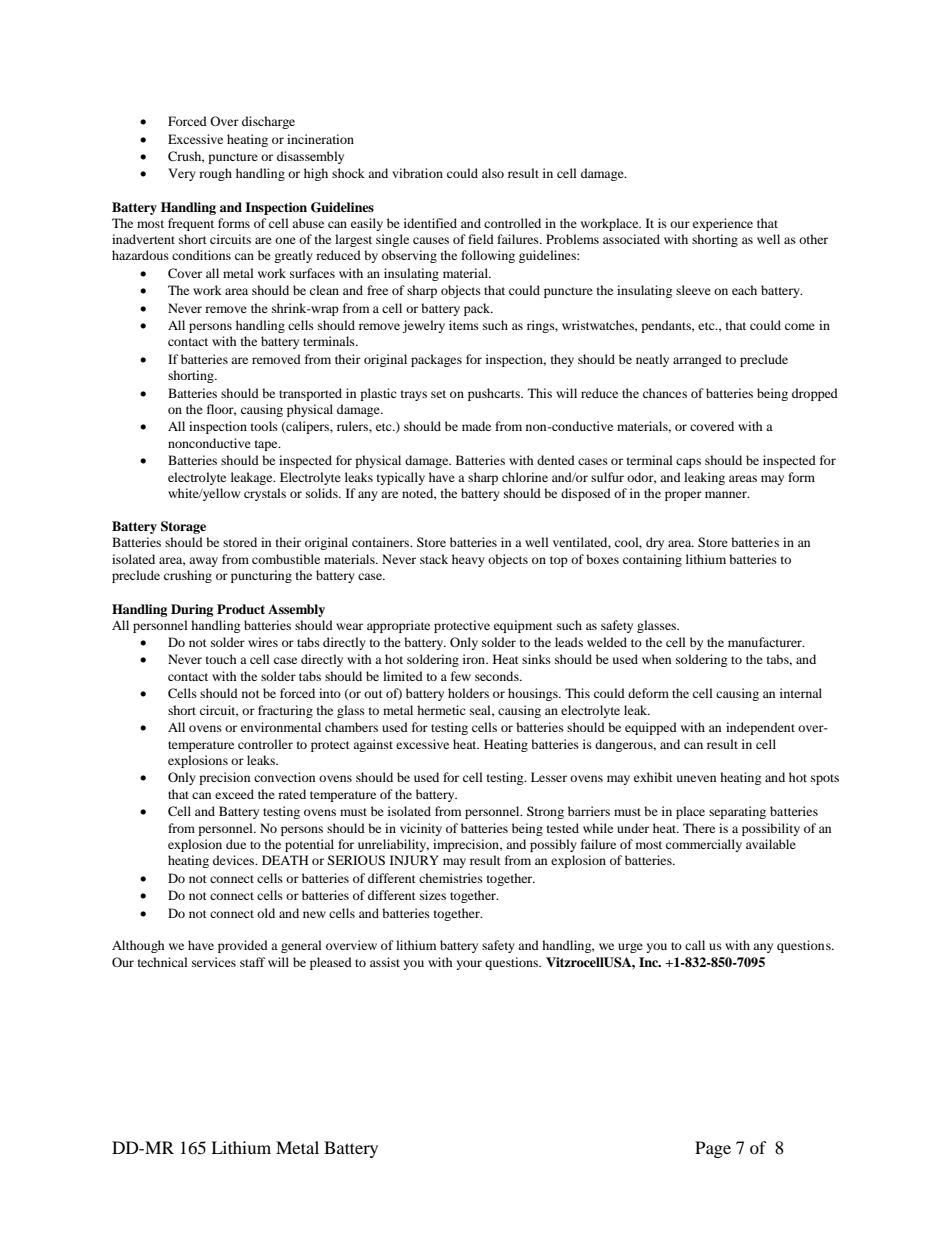 The width and height of the screenshot is (952, 1233). I want to click on experience, so click(723, 224).
